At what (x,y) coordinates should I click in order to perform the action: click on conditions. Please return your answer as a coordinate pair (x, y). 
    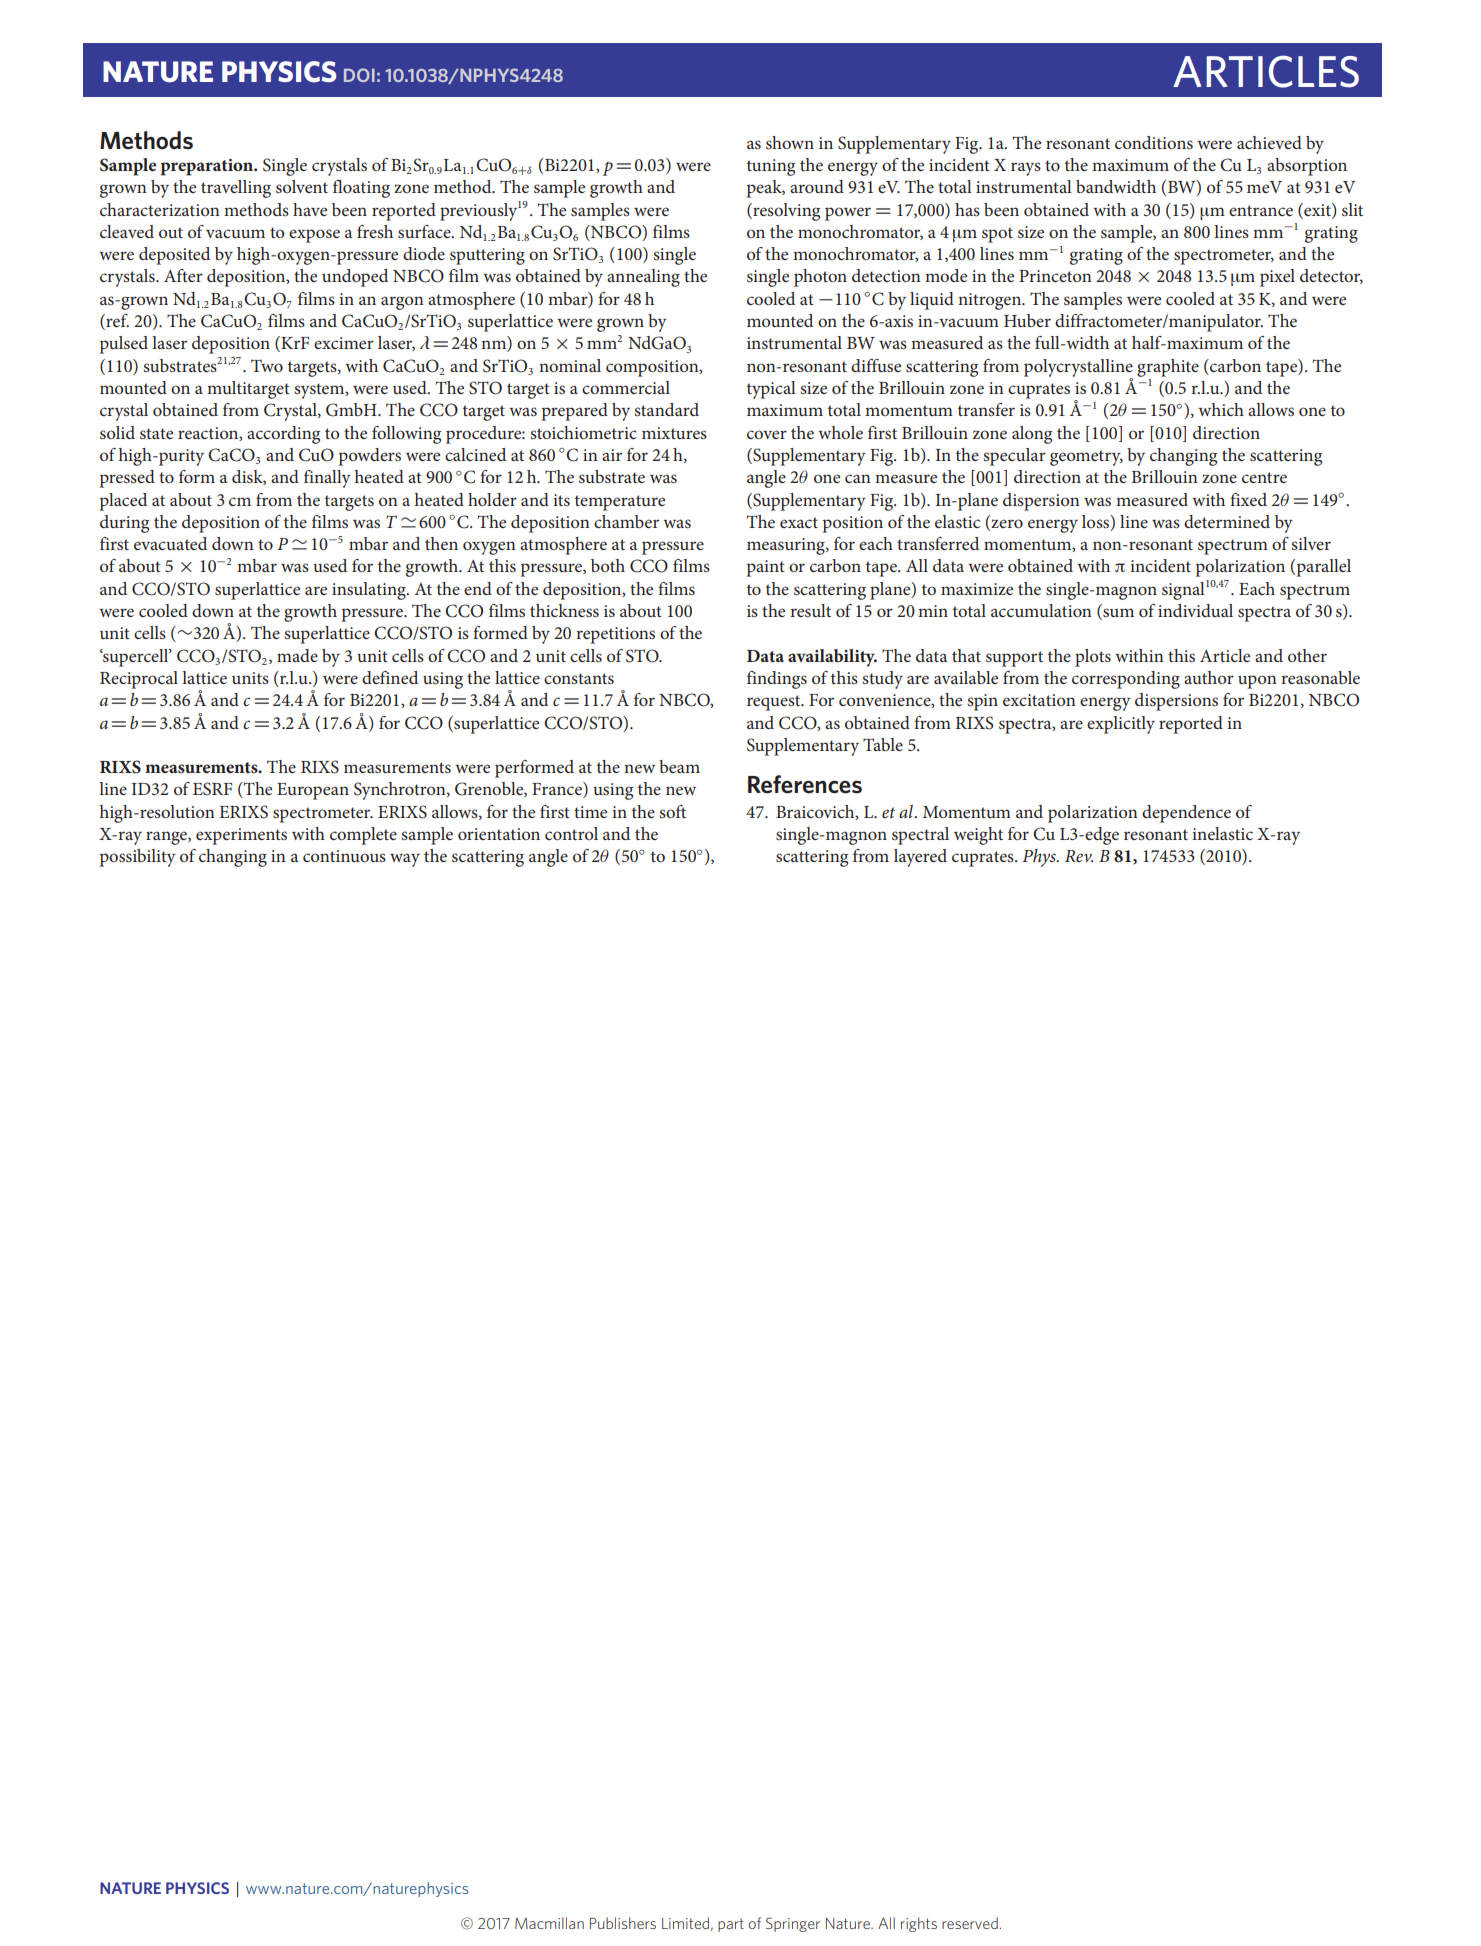
    Looking at the image, I should click on (1154, 142).
